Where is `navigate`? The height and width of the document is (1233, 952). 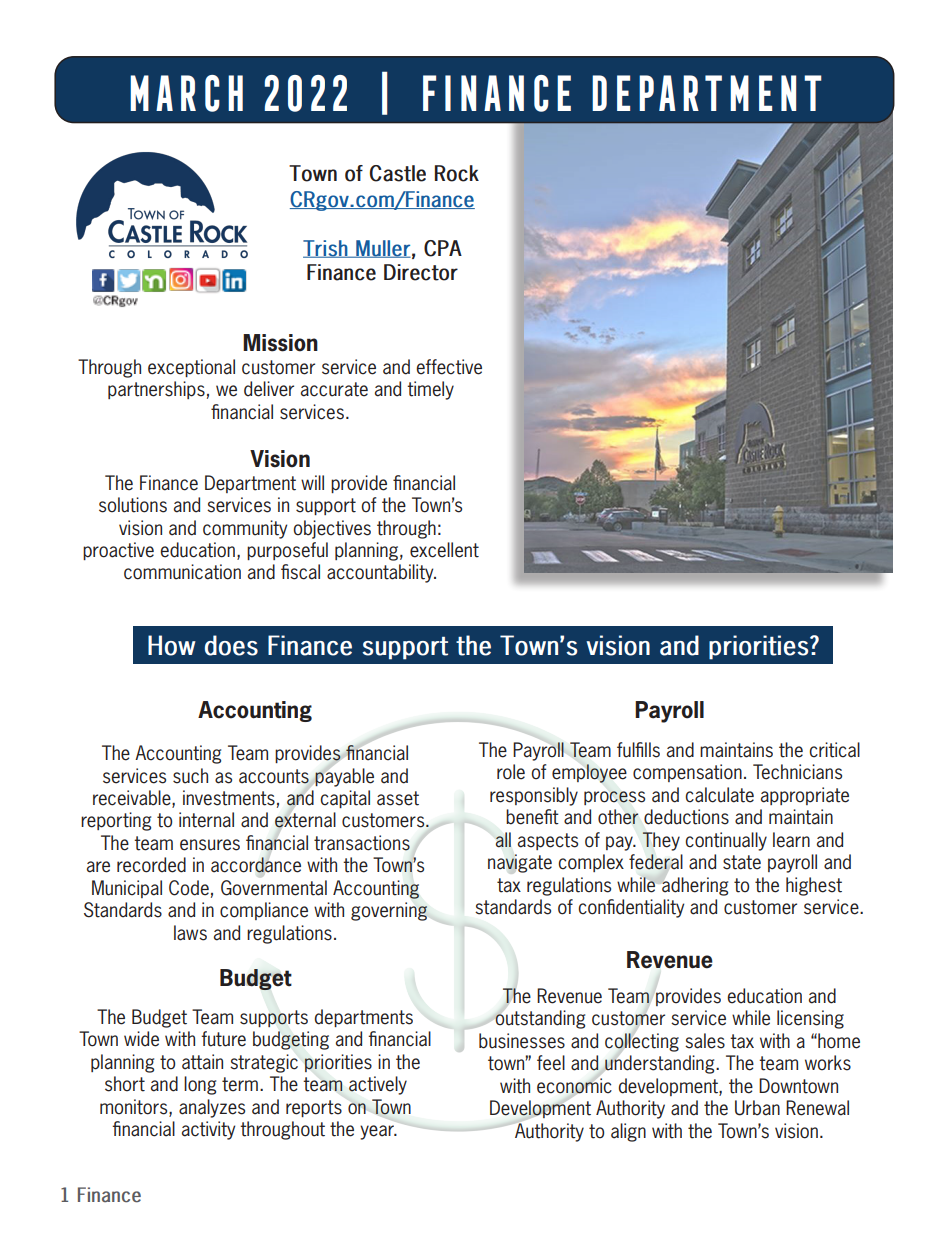
navigate is located at coordinates (520, 864).
